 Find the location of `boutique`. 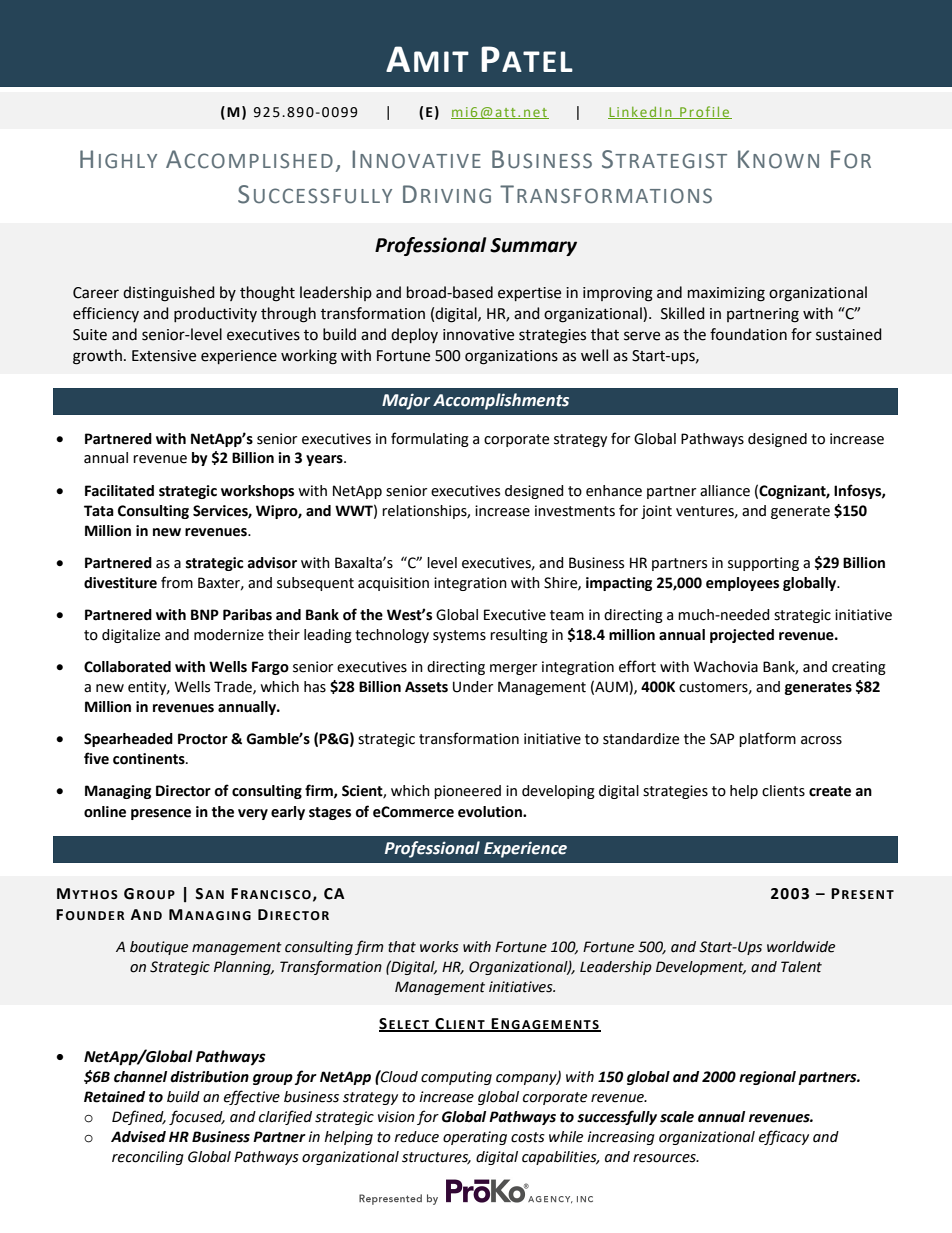

boutique is located at coordinates (159, 948).
